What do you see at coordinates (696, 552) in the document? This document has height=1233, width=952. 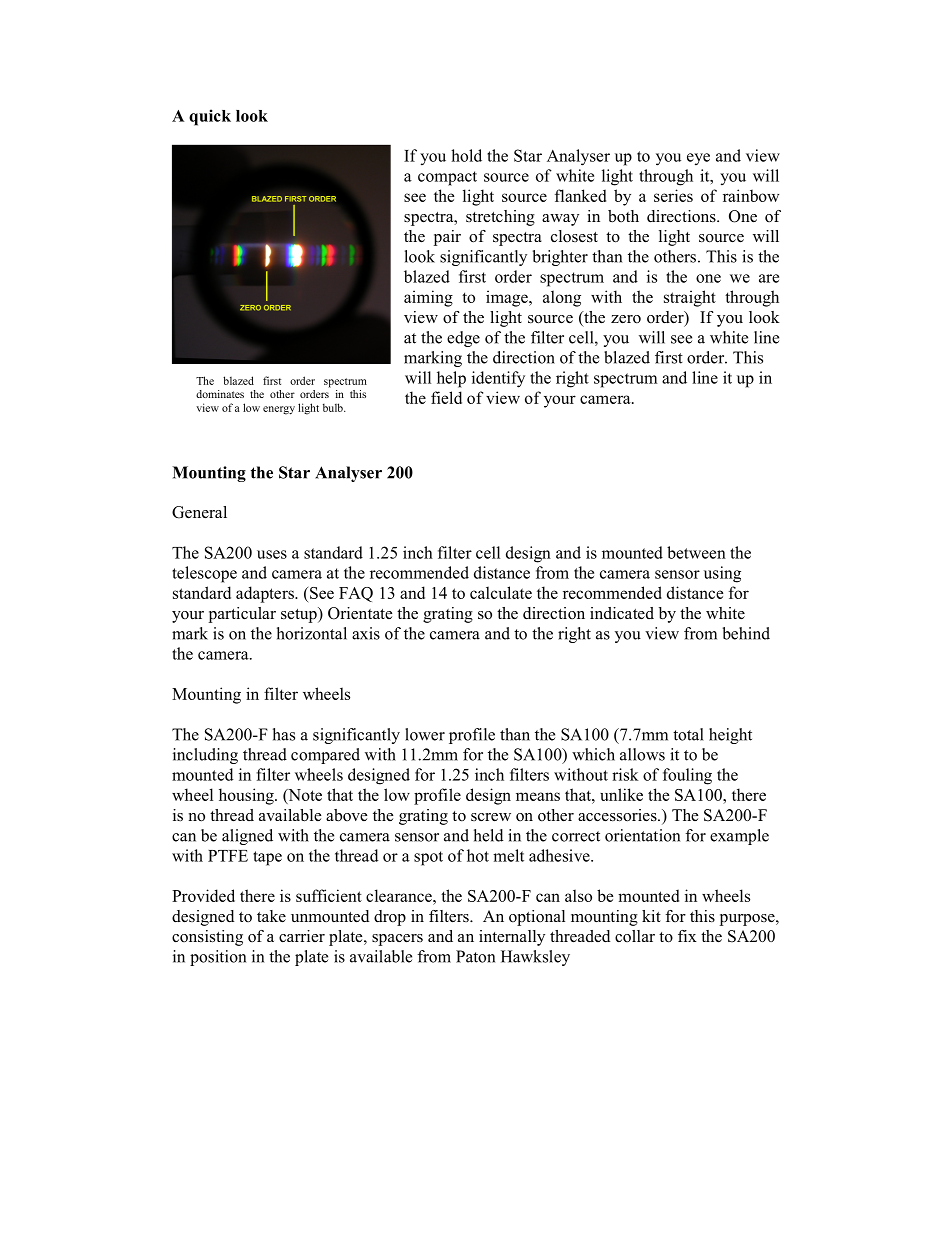 I see `between` at bounding box center [696, 552].
